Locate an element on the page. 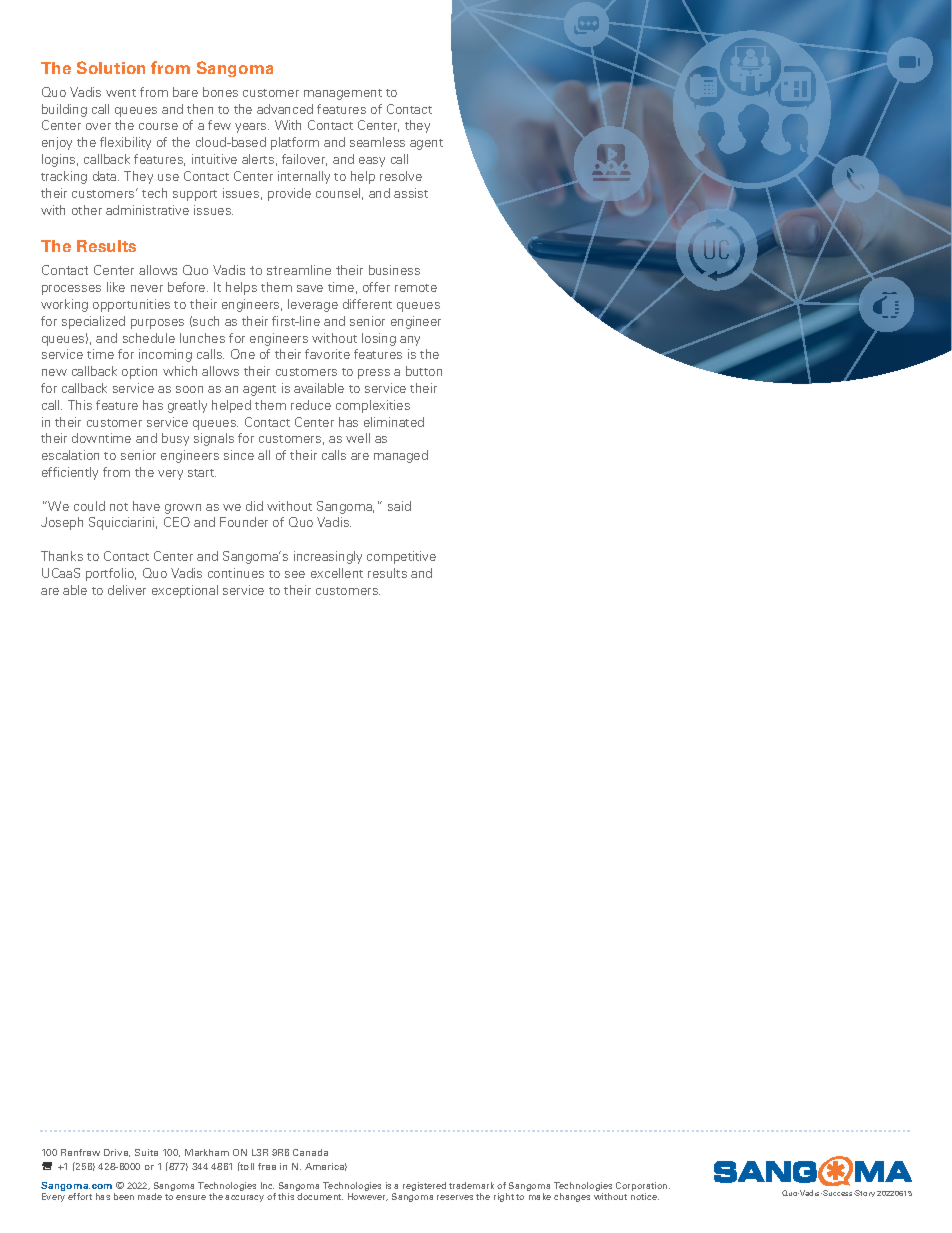  excellent is located at coordinates (337, 573).
